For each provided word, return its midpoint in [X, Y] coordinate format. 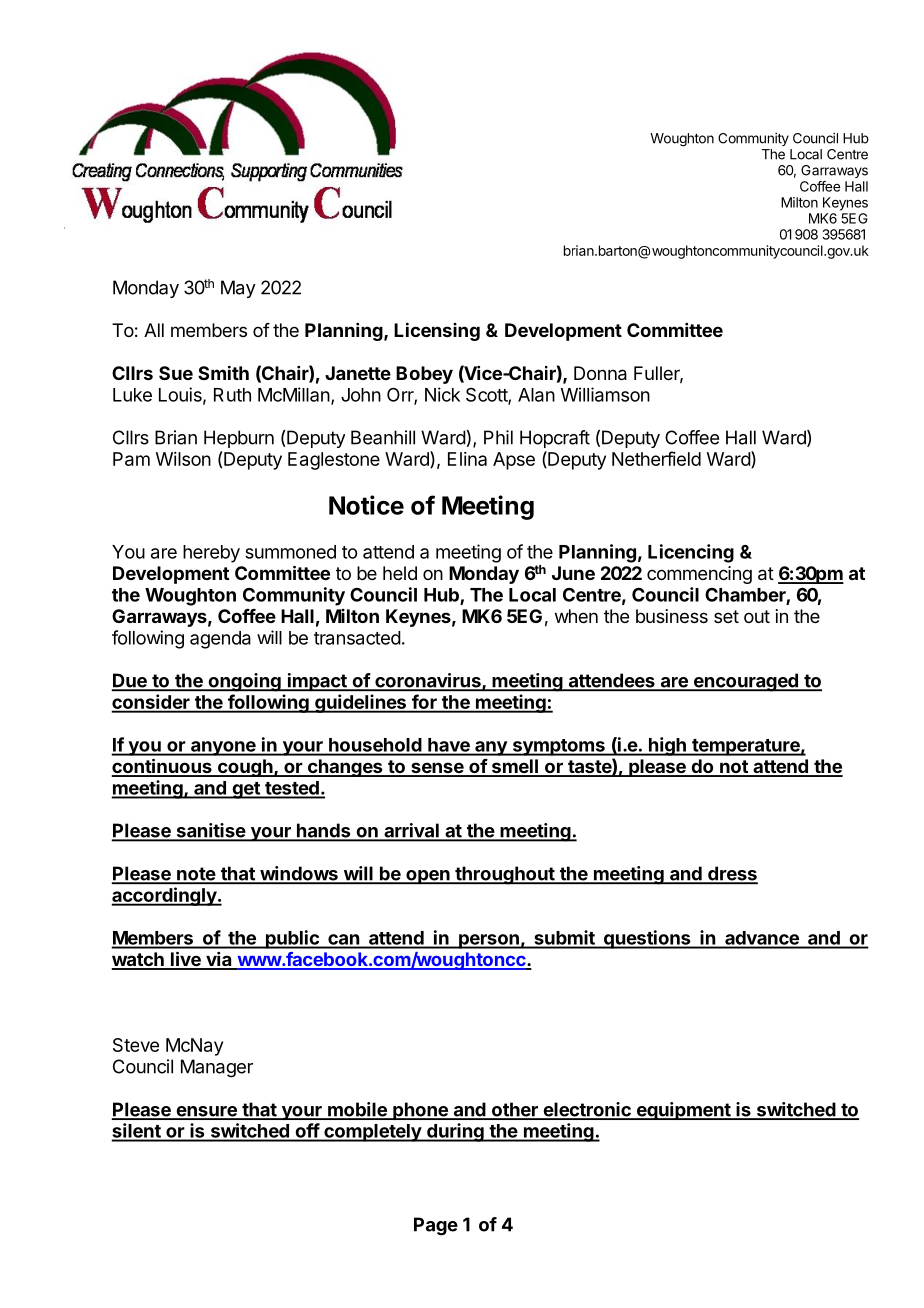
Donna [600, 373]
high [667, 746]
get [246, 790]
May [238, 289]
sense [437, 769]
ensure [206, 1112]
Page [436, 1226]
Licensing [437, 331]
